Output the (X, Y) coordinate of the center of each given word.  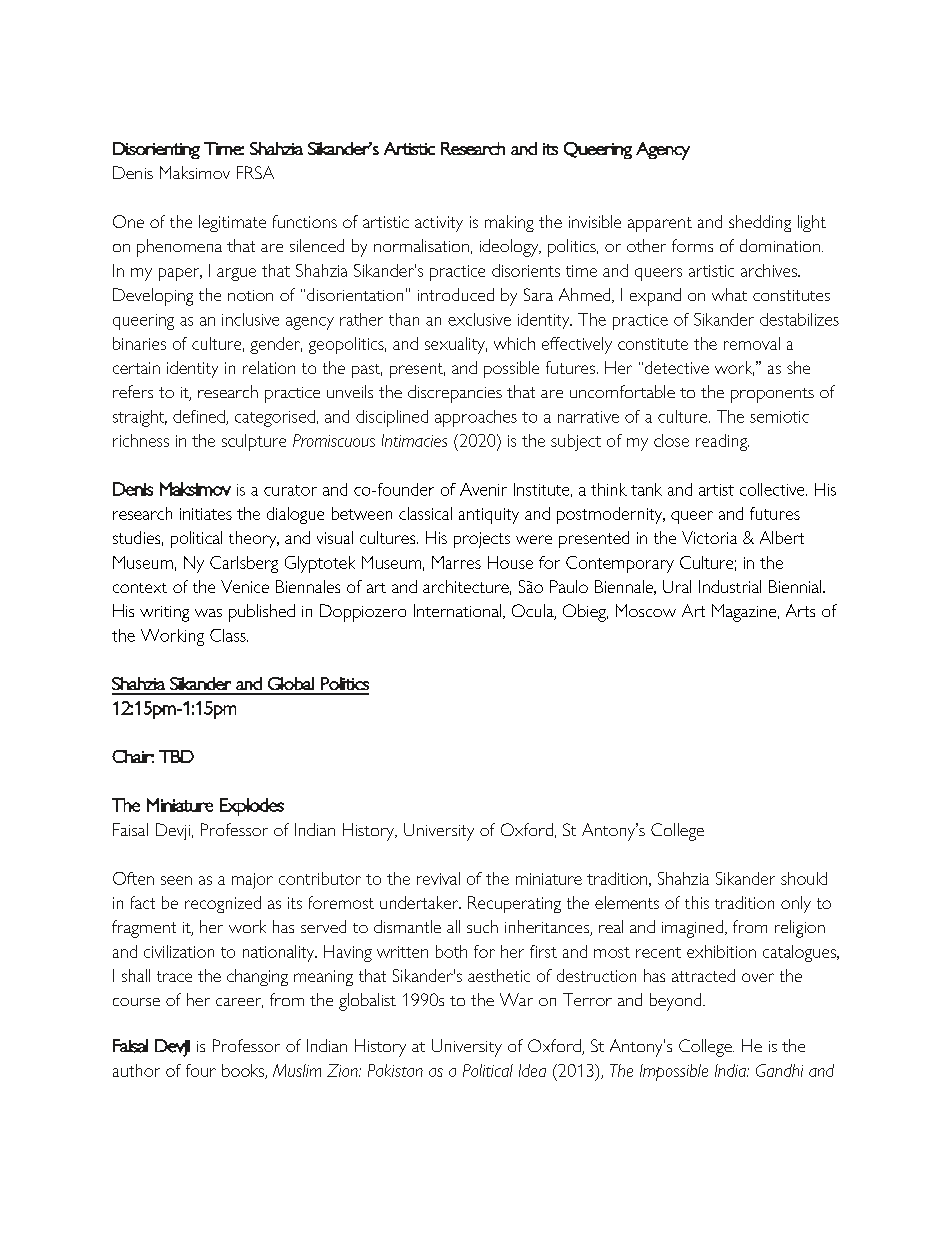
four (201, 1070)
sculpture (254, 442)
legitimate (232, 223)
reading (722, 442)
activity (439, 224)
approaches (476, 418)
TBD (176, 756)
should (804, 878)
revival (438, 878)
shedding (760, 223)
